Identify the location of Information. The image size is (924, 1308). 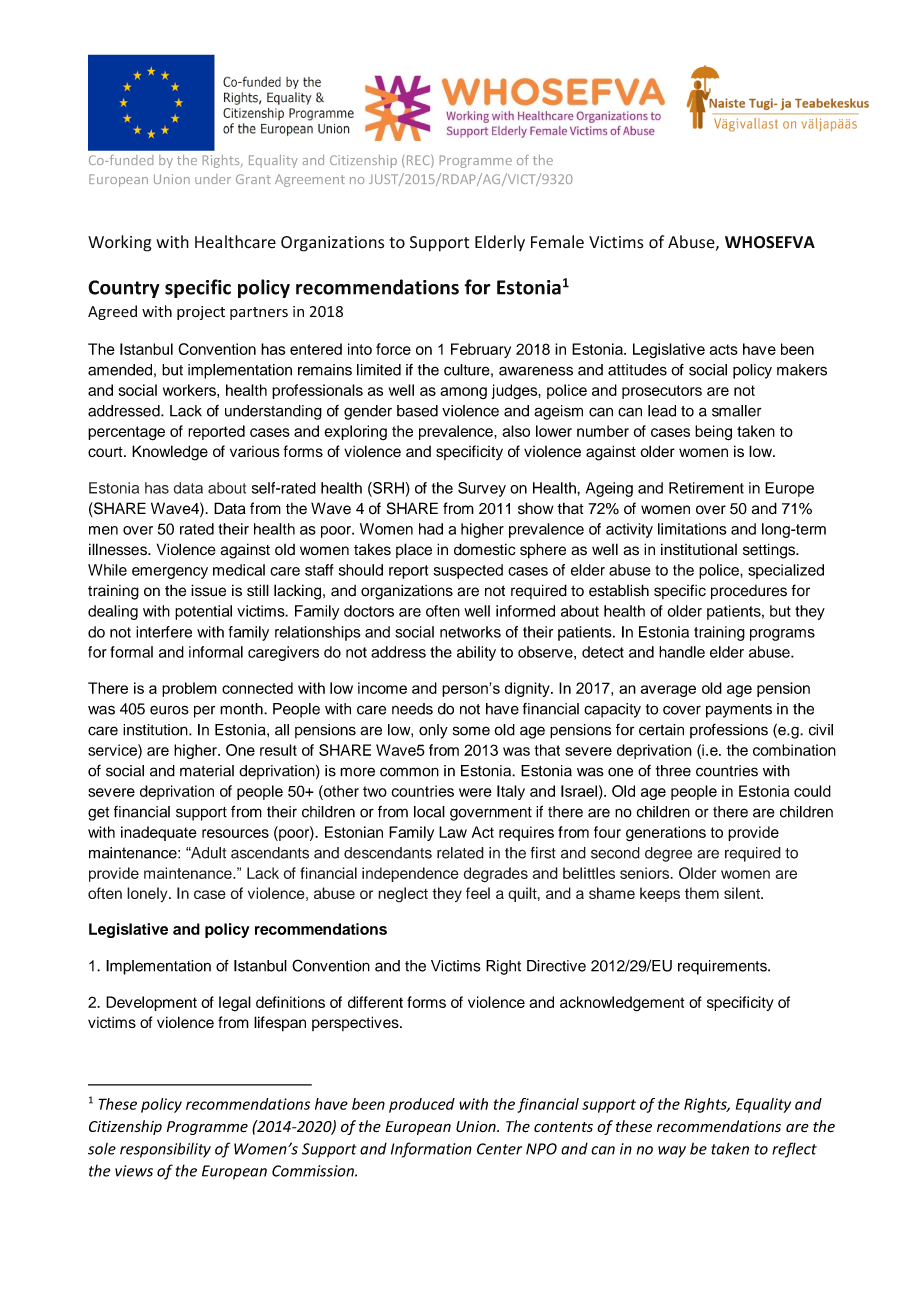
(431, 1150).
